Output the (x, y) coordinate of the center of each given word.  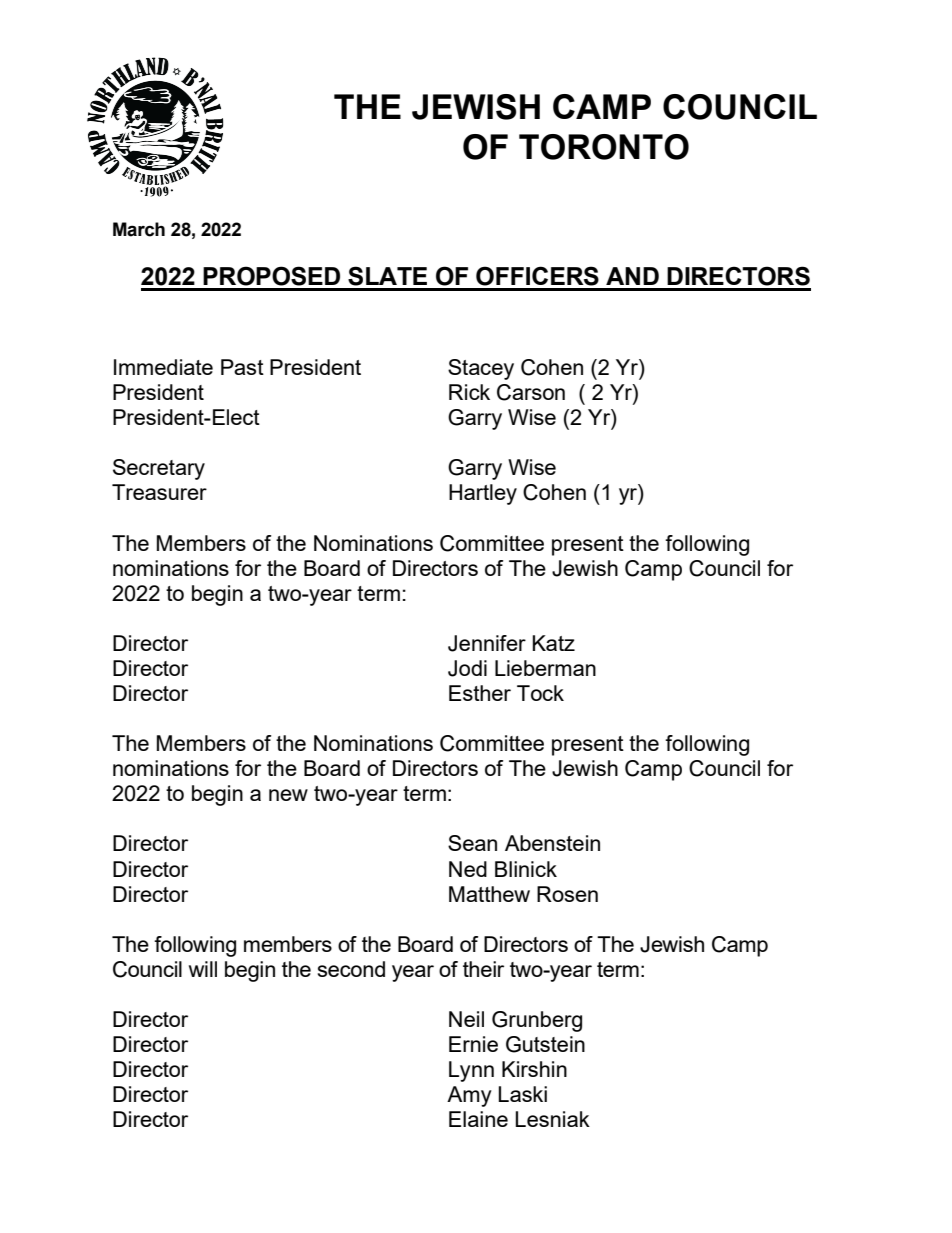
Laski (522, 1094)
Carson (531, 392)
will (203, 969)
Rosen (567, 894)
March (139, 229)
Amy (469, 1096)
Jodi (467, 668)
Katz (553, 643)
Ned (468, 869)
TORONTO (604, 147)
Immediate (163, 367)
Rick (469, 392)
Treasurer (159, 492)
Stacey (481, 369)
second (351, 969)
